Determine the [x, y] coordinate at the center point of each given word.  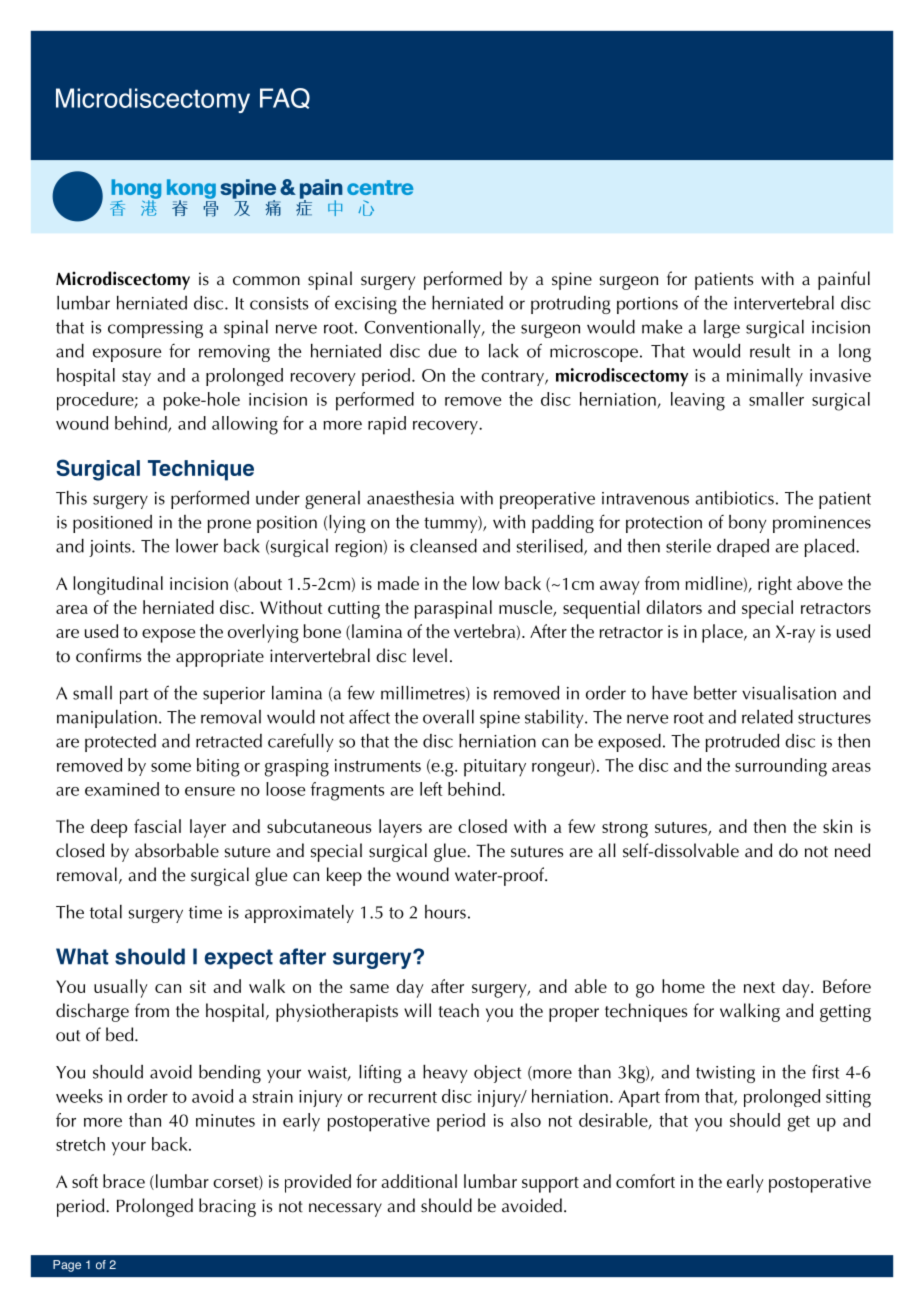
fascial [157, 826]
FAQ [285, 98]
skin [837, 826]
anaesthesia [410, 498]
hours [445, 912]
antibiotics [734, 498]
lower [197, 546]
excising [366, 305]
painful [844, 280]
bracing [227, 1207]
